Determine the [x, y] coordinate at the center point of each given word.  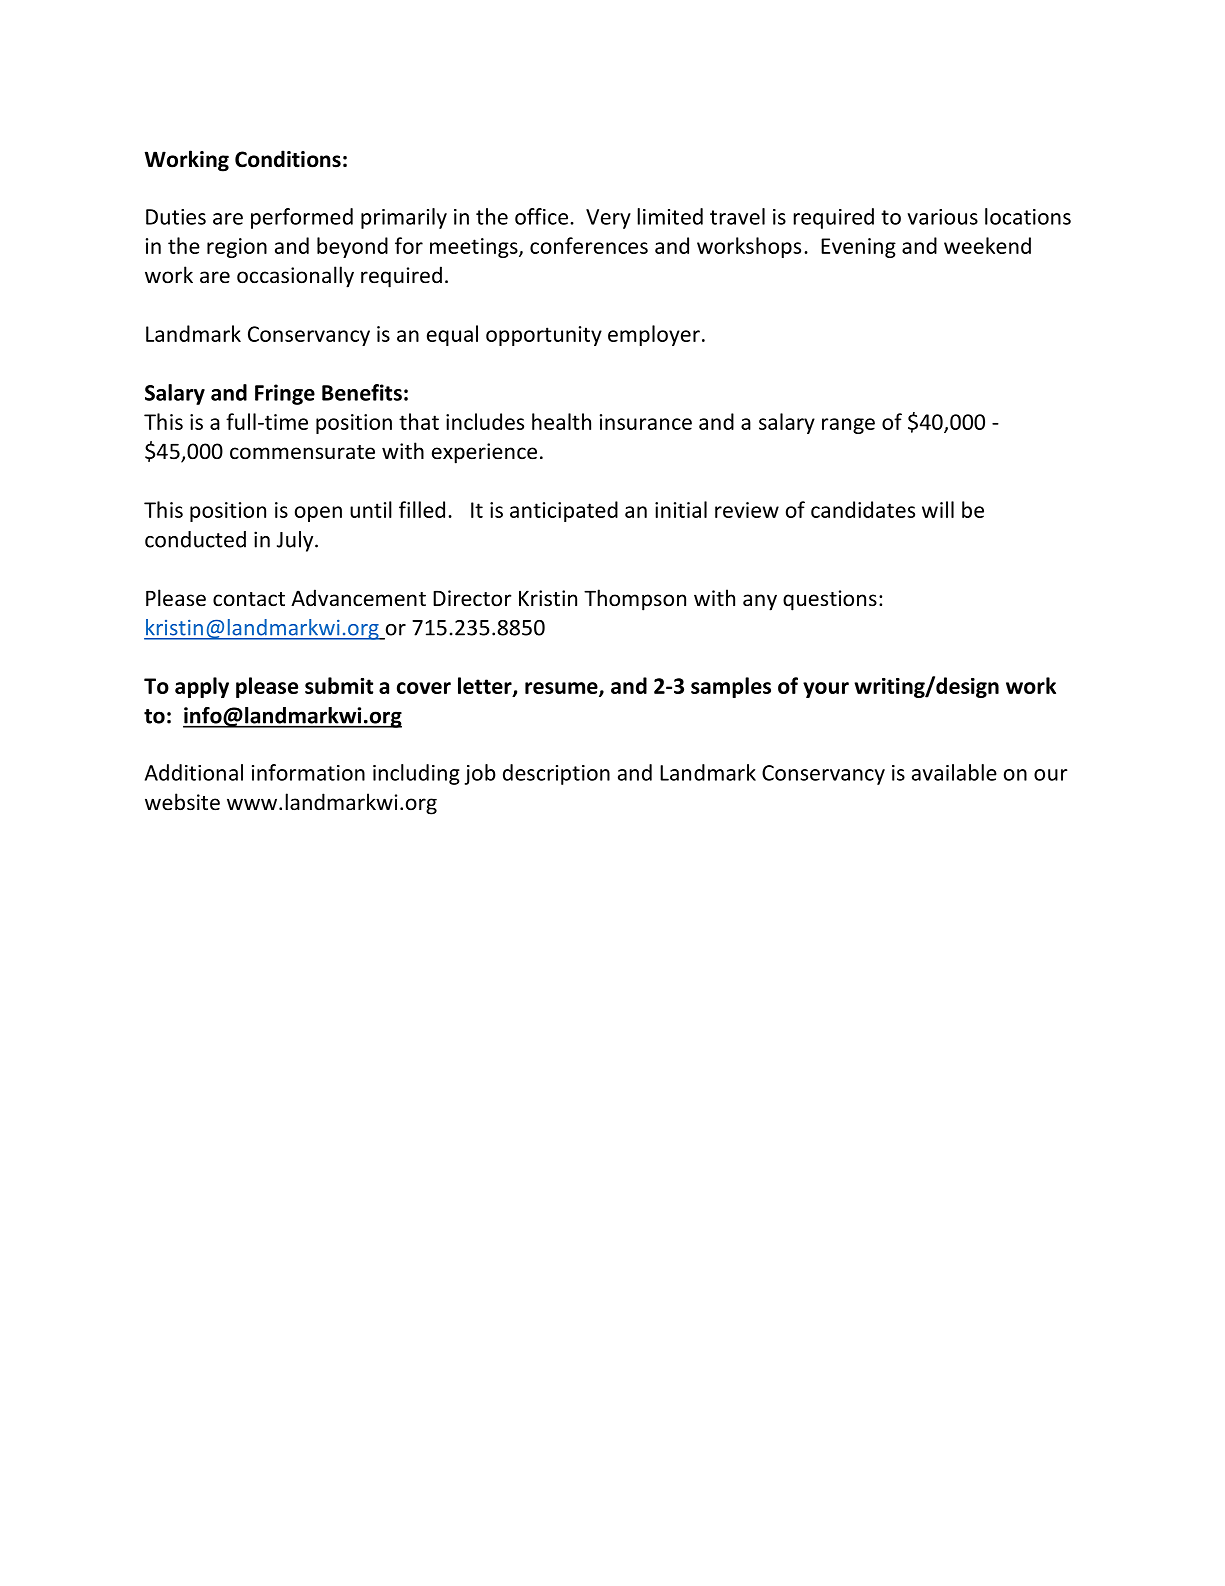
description [556, 774]
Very [608, 219]
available [954, 772]
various [942, 217]
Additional [194, 772]
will [938, 509]
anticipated [564, 511]
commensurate [302, 452]
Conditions [288, 159]
